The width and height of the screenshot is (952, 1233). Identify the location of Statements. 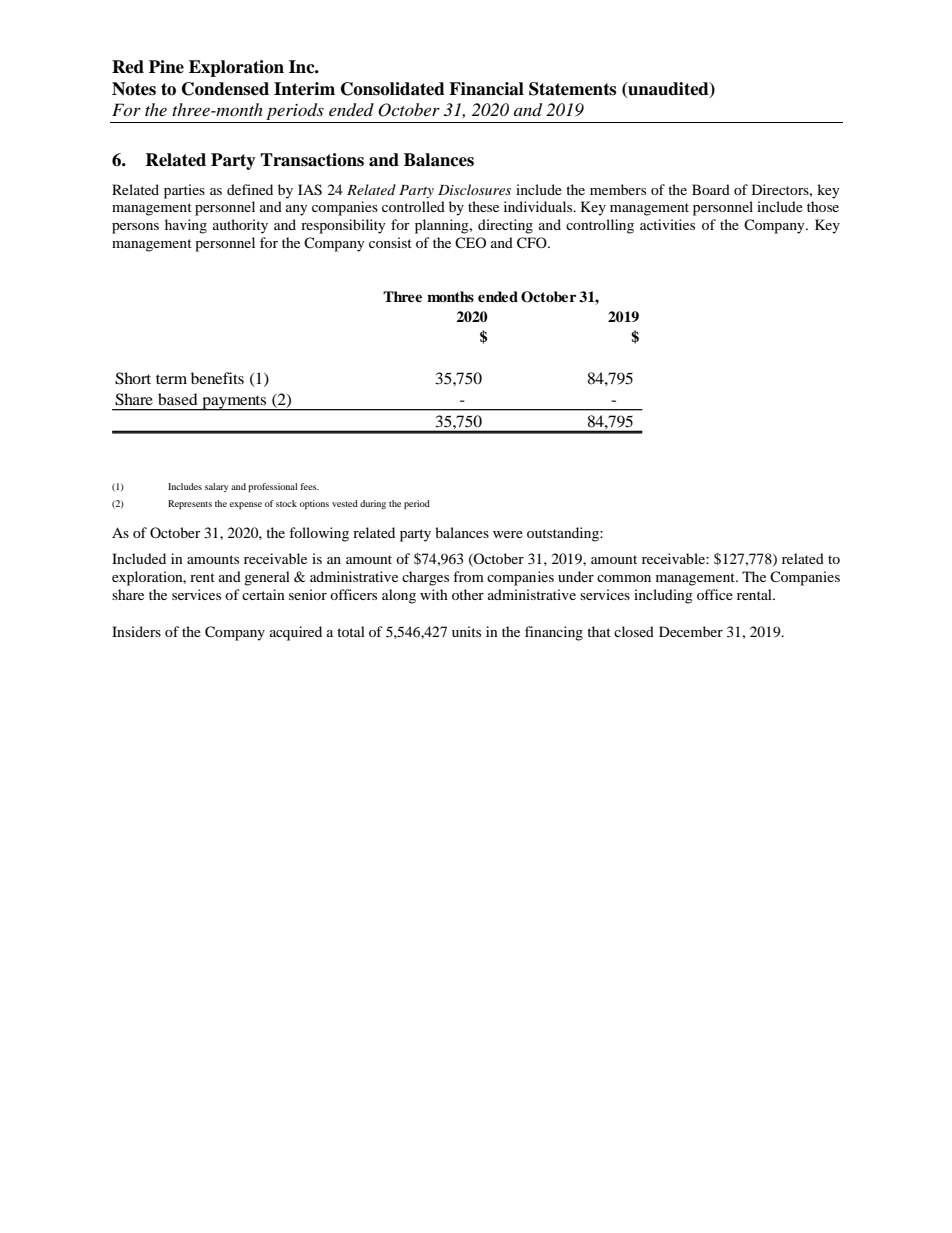
(572, 89).
